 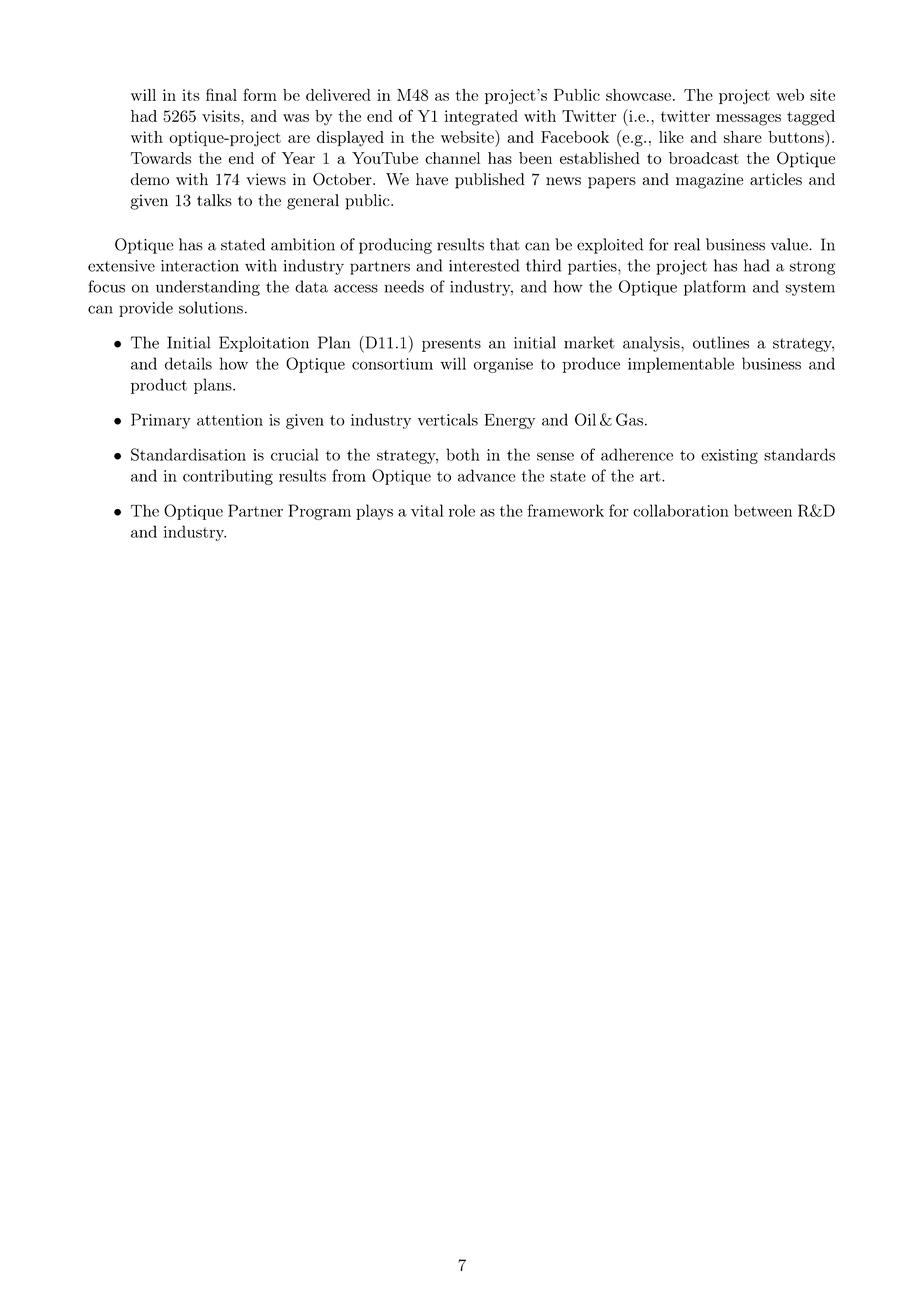 I want to click on integrated, so click(x=481, y=118).
